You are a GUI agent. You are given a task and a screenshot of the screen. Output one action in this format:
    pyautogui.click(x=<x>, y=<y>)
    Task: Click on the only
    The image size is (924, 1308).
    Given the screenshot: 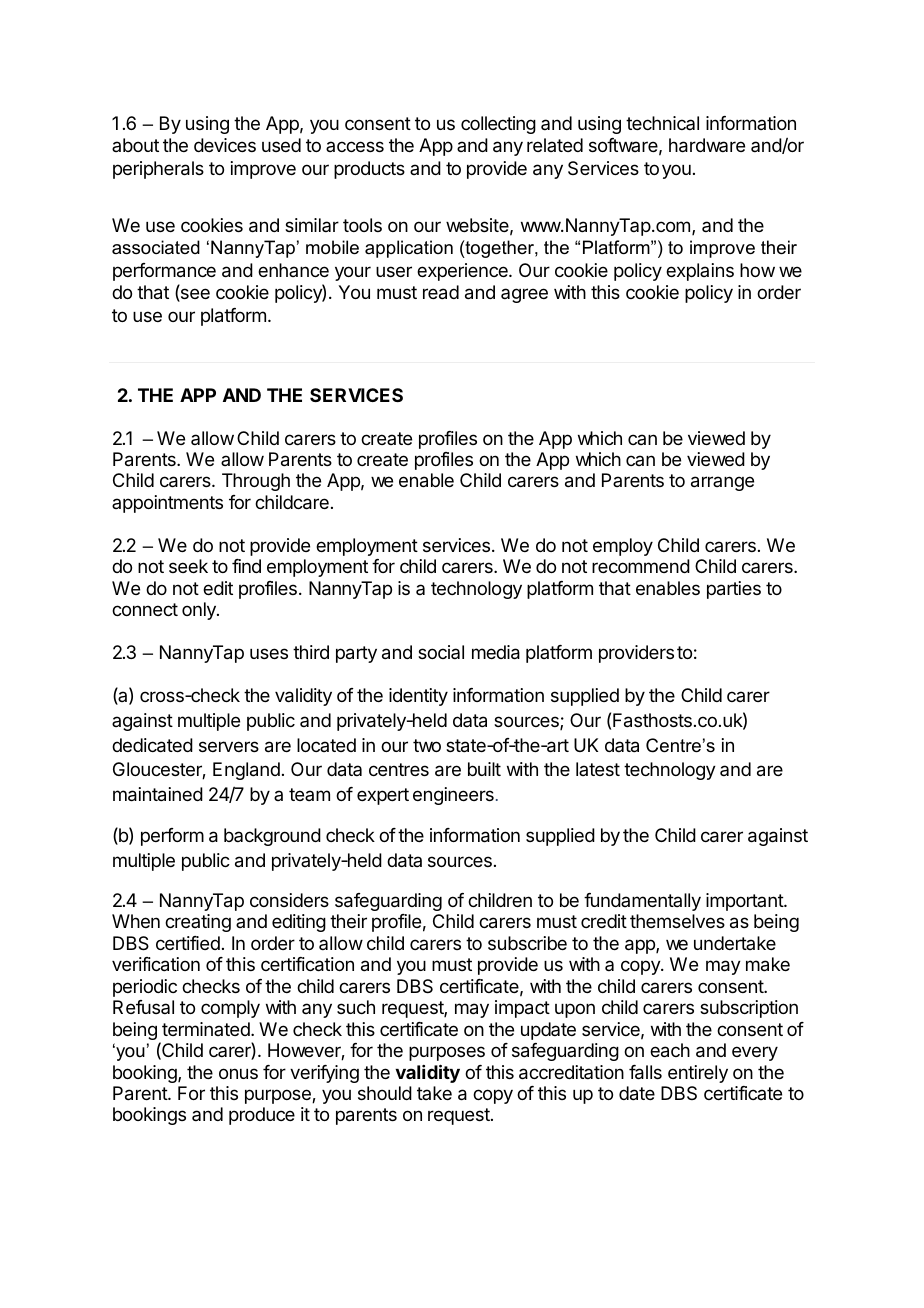 What is the action you would take?
    pyautogui.click(x=200, y=611)
